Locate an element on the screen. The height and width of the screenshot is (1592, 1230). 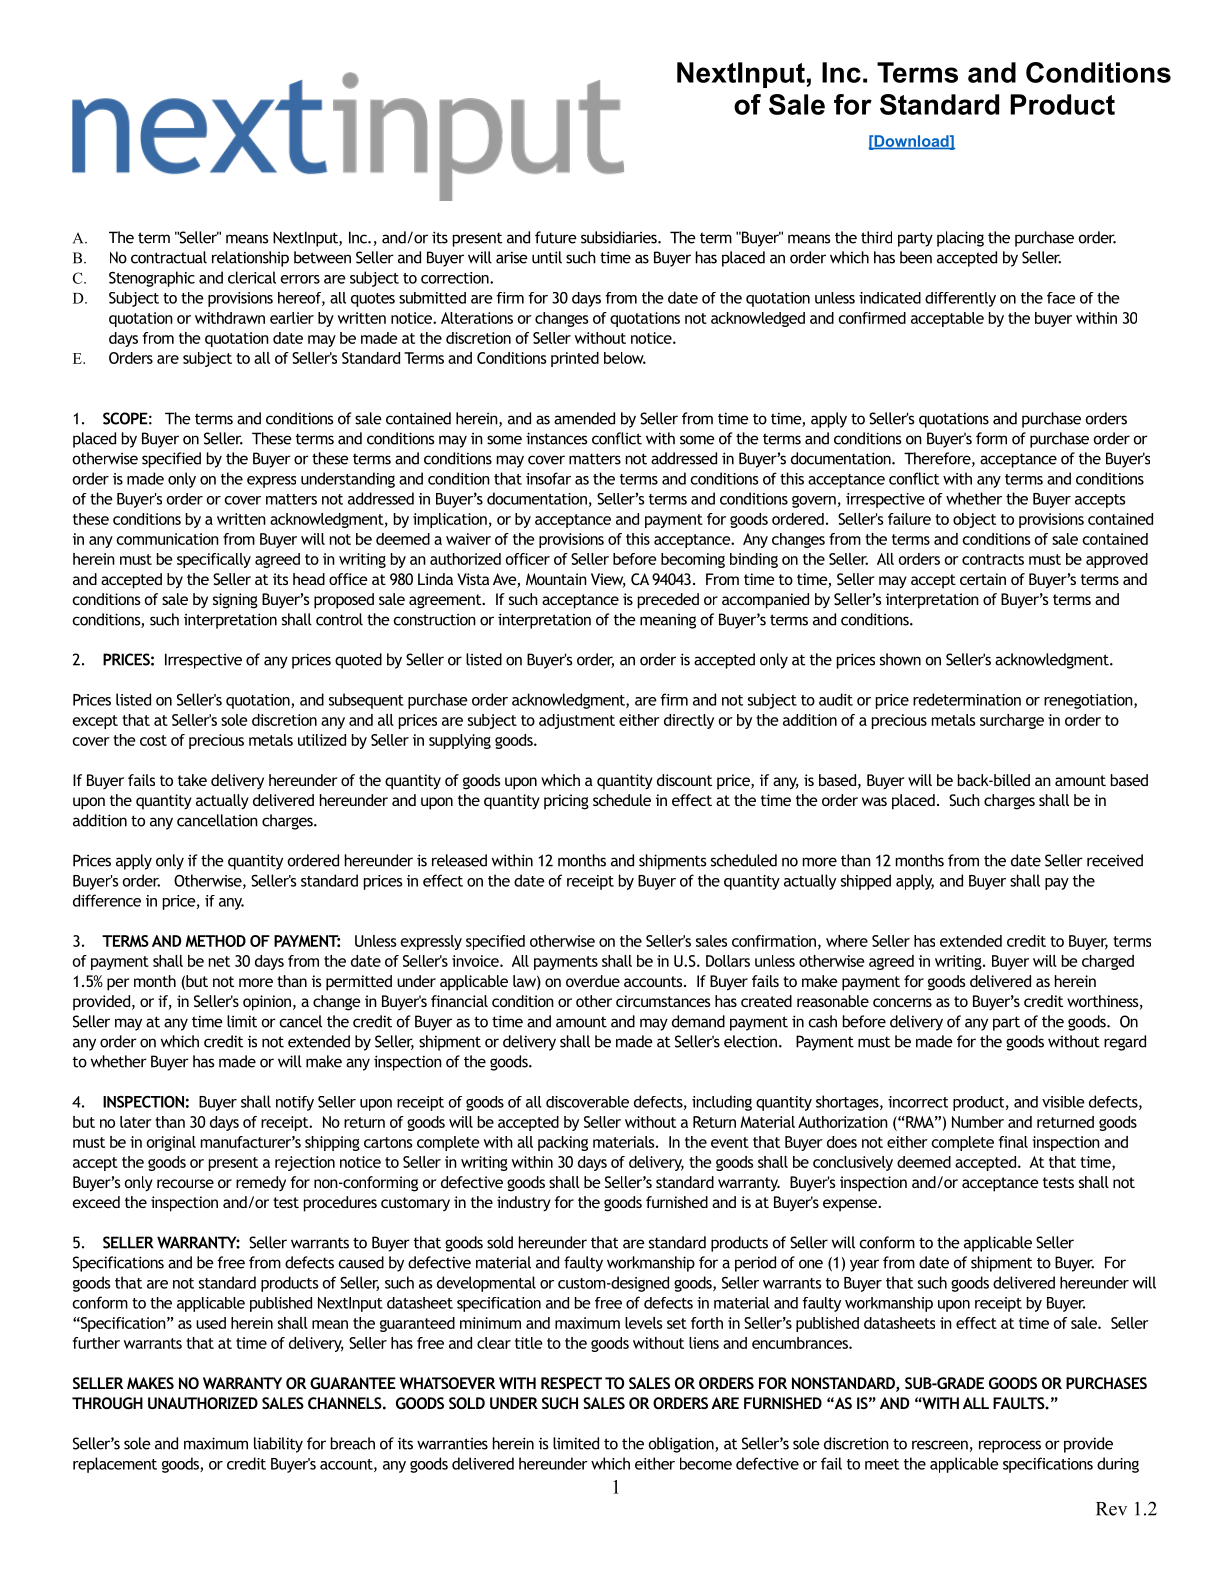
reprocess is located at coordinates (1010, 1446).
